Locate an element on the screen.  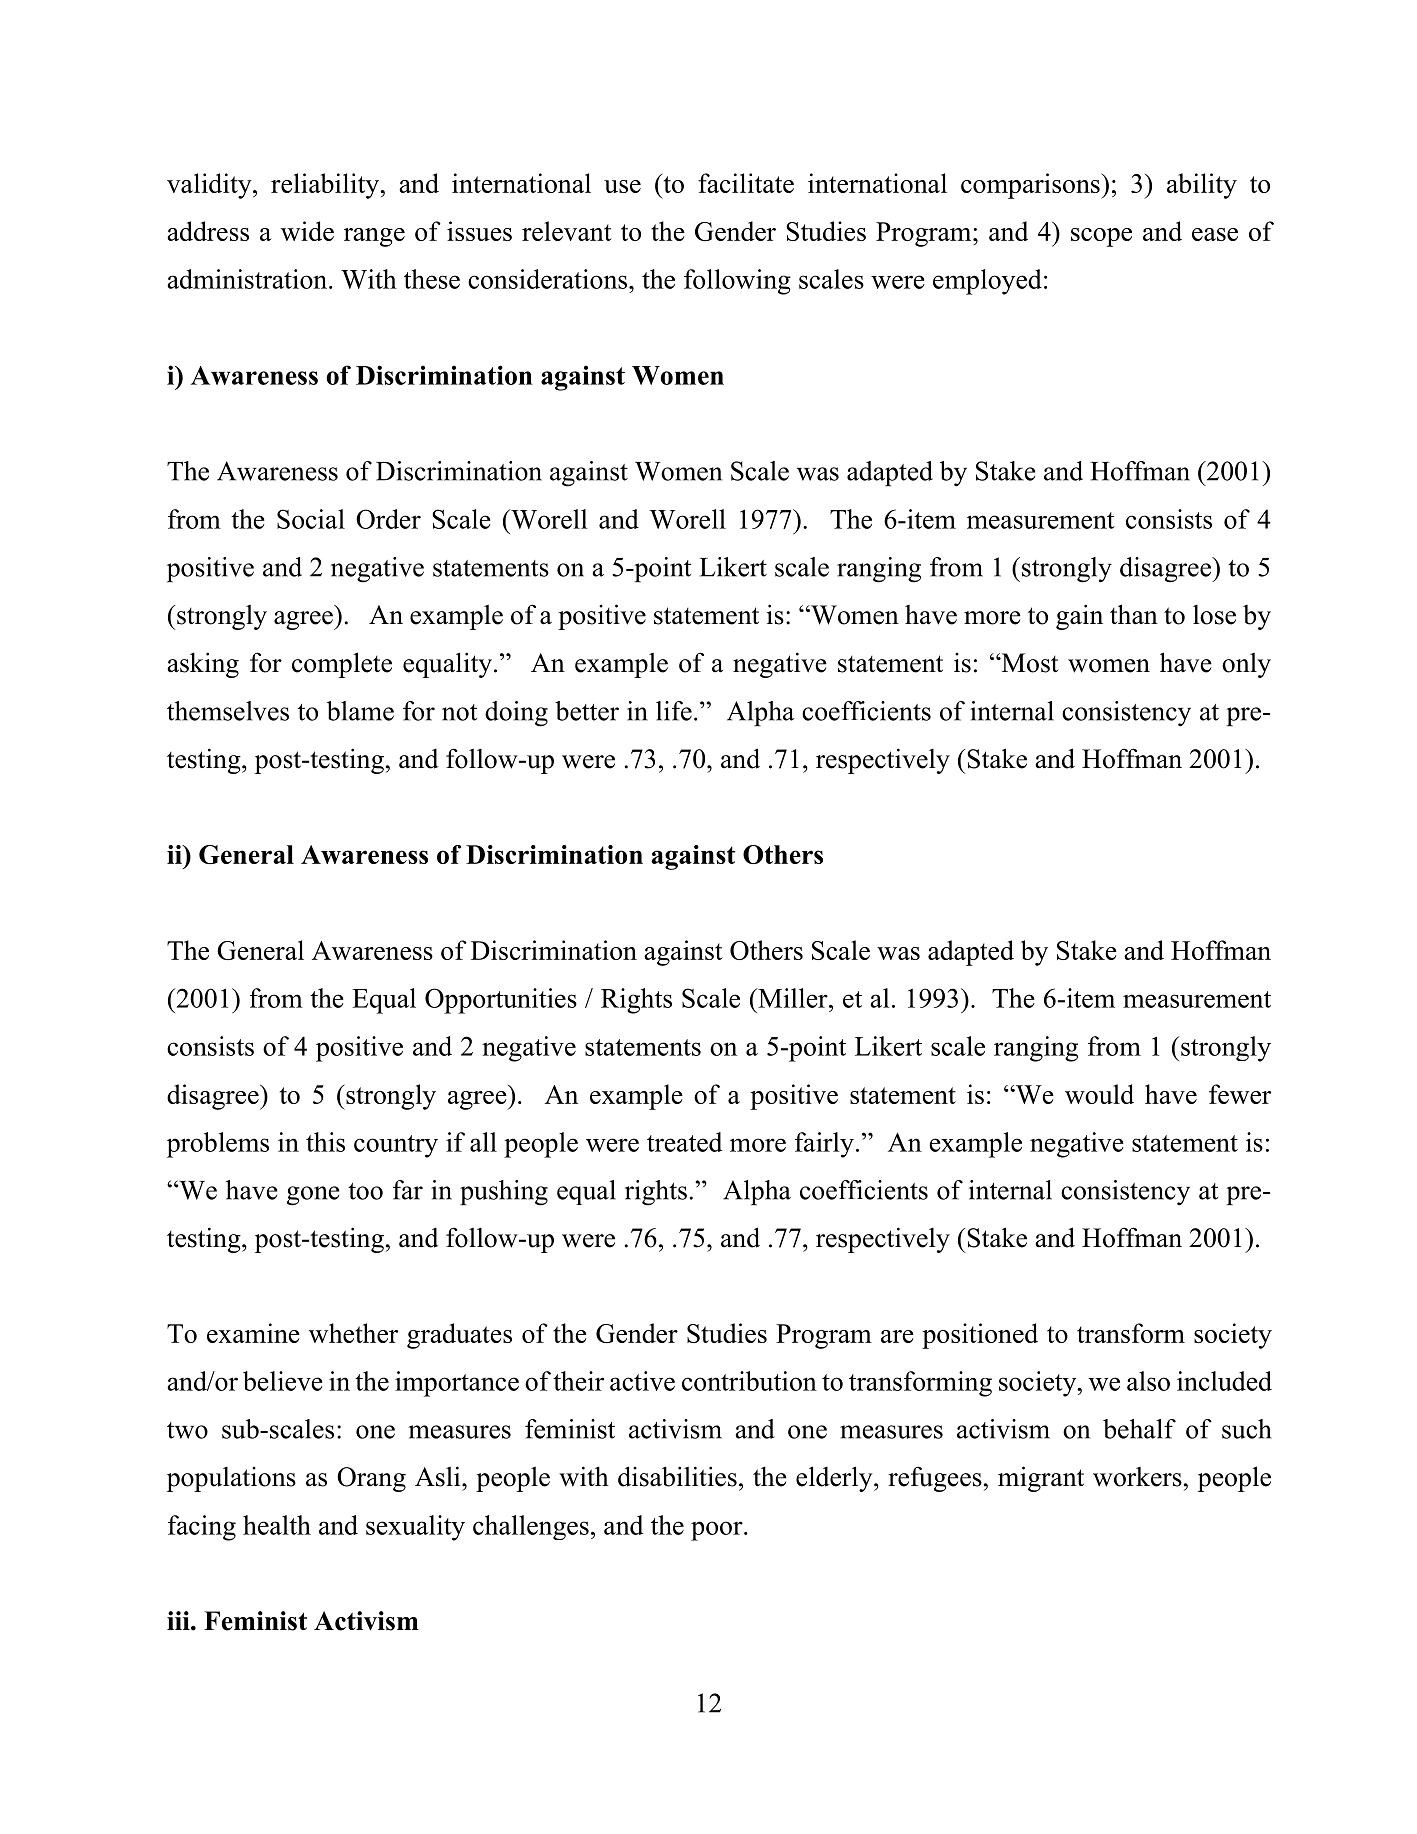
workers is located at coordinates (1137, 1477).
